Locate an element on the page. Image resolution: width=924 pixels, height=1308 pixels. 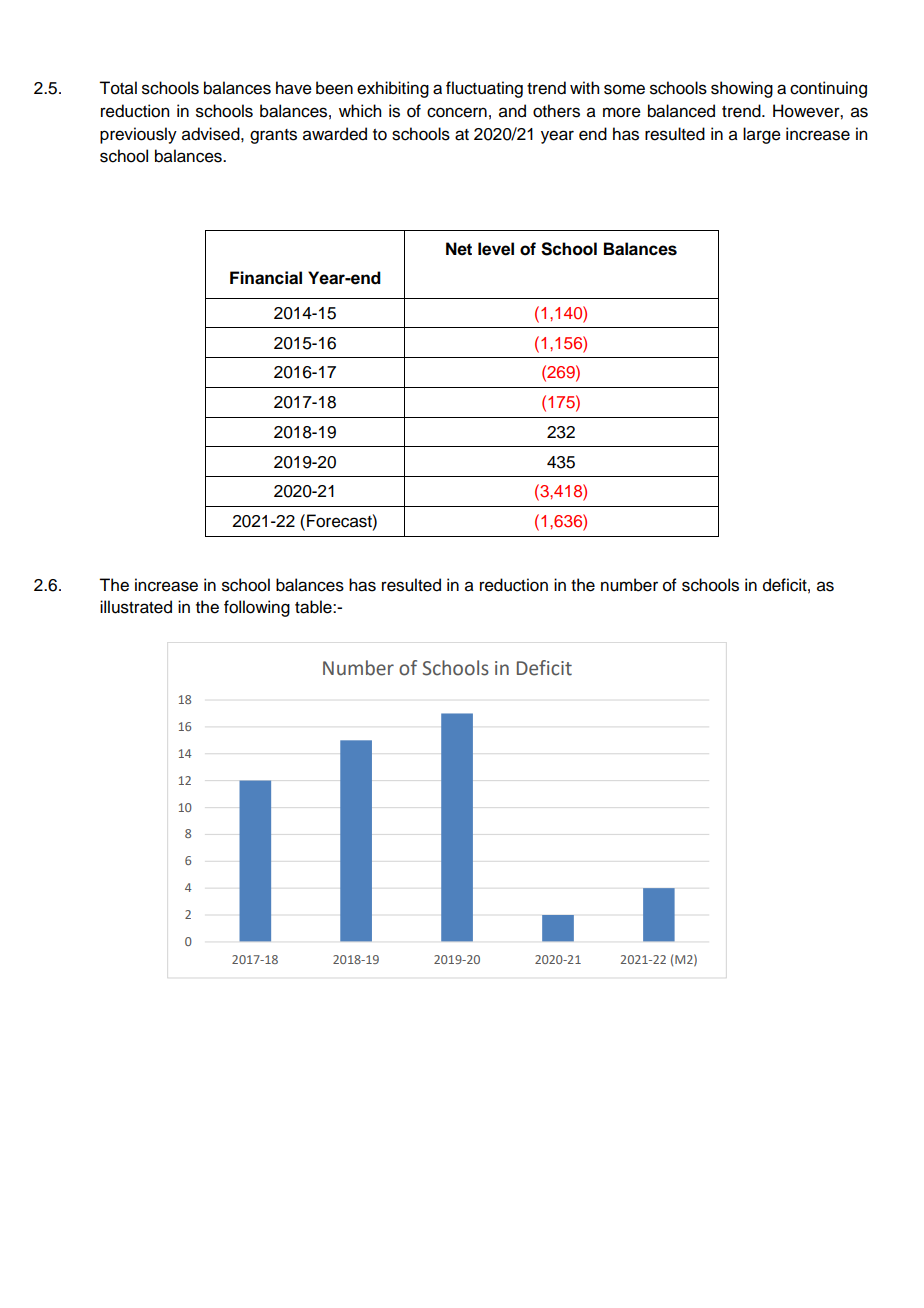
following is located at coordinates (257, 608).
